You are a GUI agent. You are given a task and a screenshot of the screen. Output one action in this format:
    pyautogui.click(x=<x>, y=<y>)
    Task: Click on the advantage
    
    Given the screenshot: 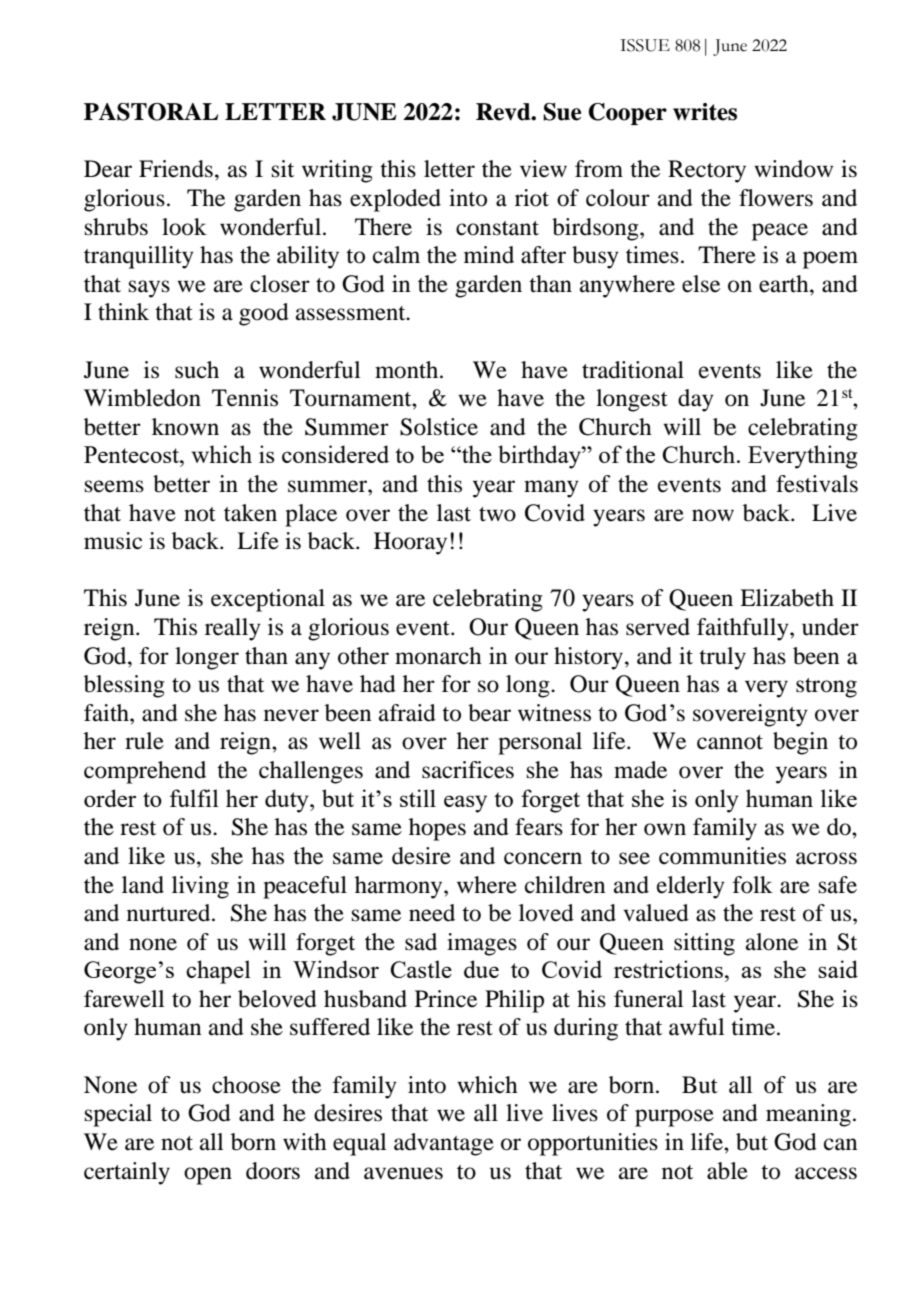 What is the action you would take?
    pyautogui.click(x=444, y=1144)
